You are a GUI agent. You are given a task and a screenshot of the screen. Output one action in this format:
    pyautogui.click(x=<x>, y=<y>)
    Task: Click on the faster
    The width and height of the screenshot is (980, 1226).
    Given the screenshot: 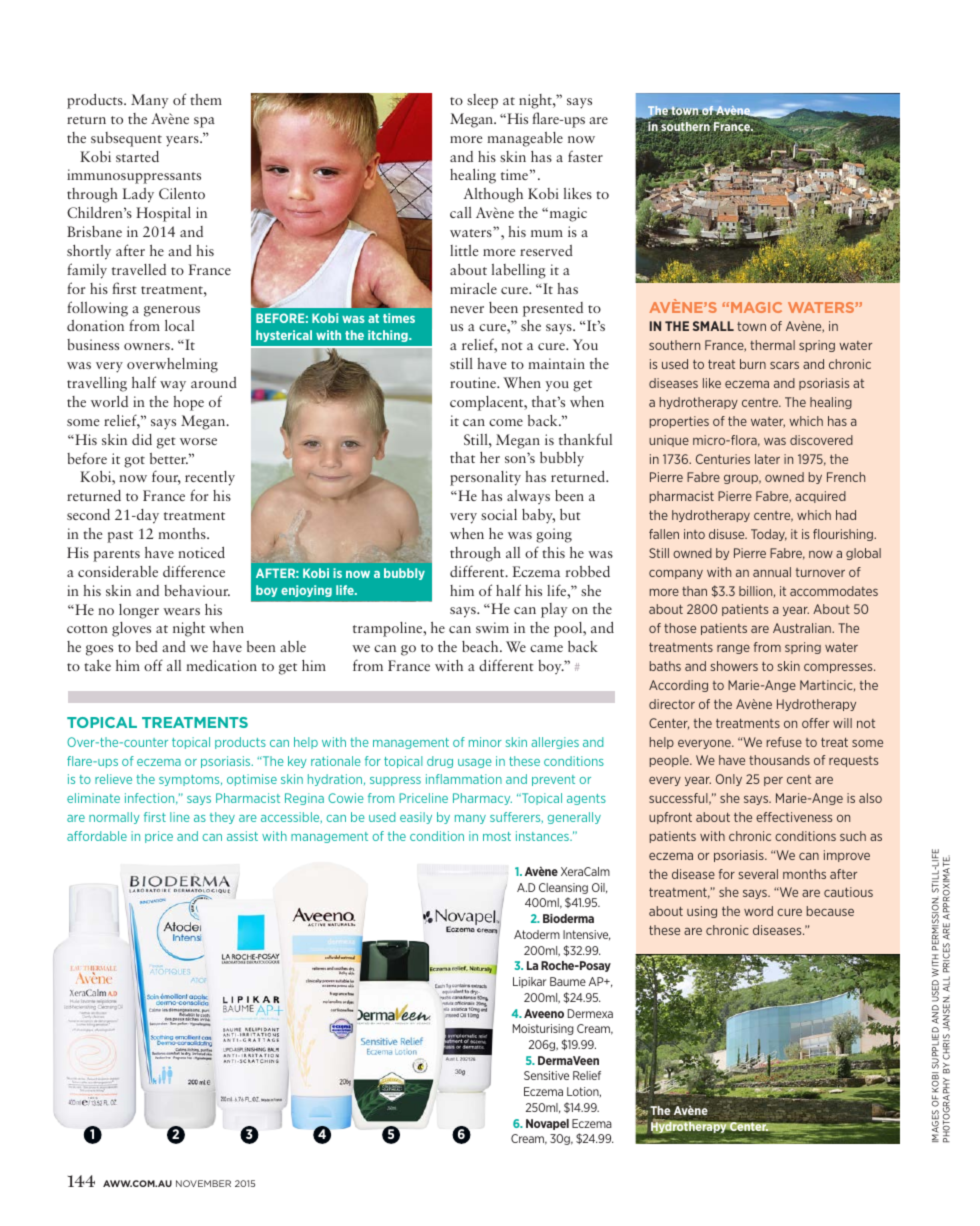 What is the action you would take?
    pyautogui.click(x=585, y=156)
